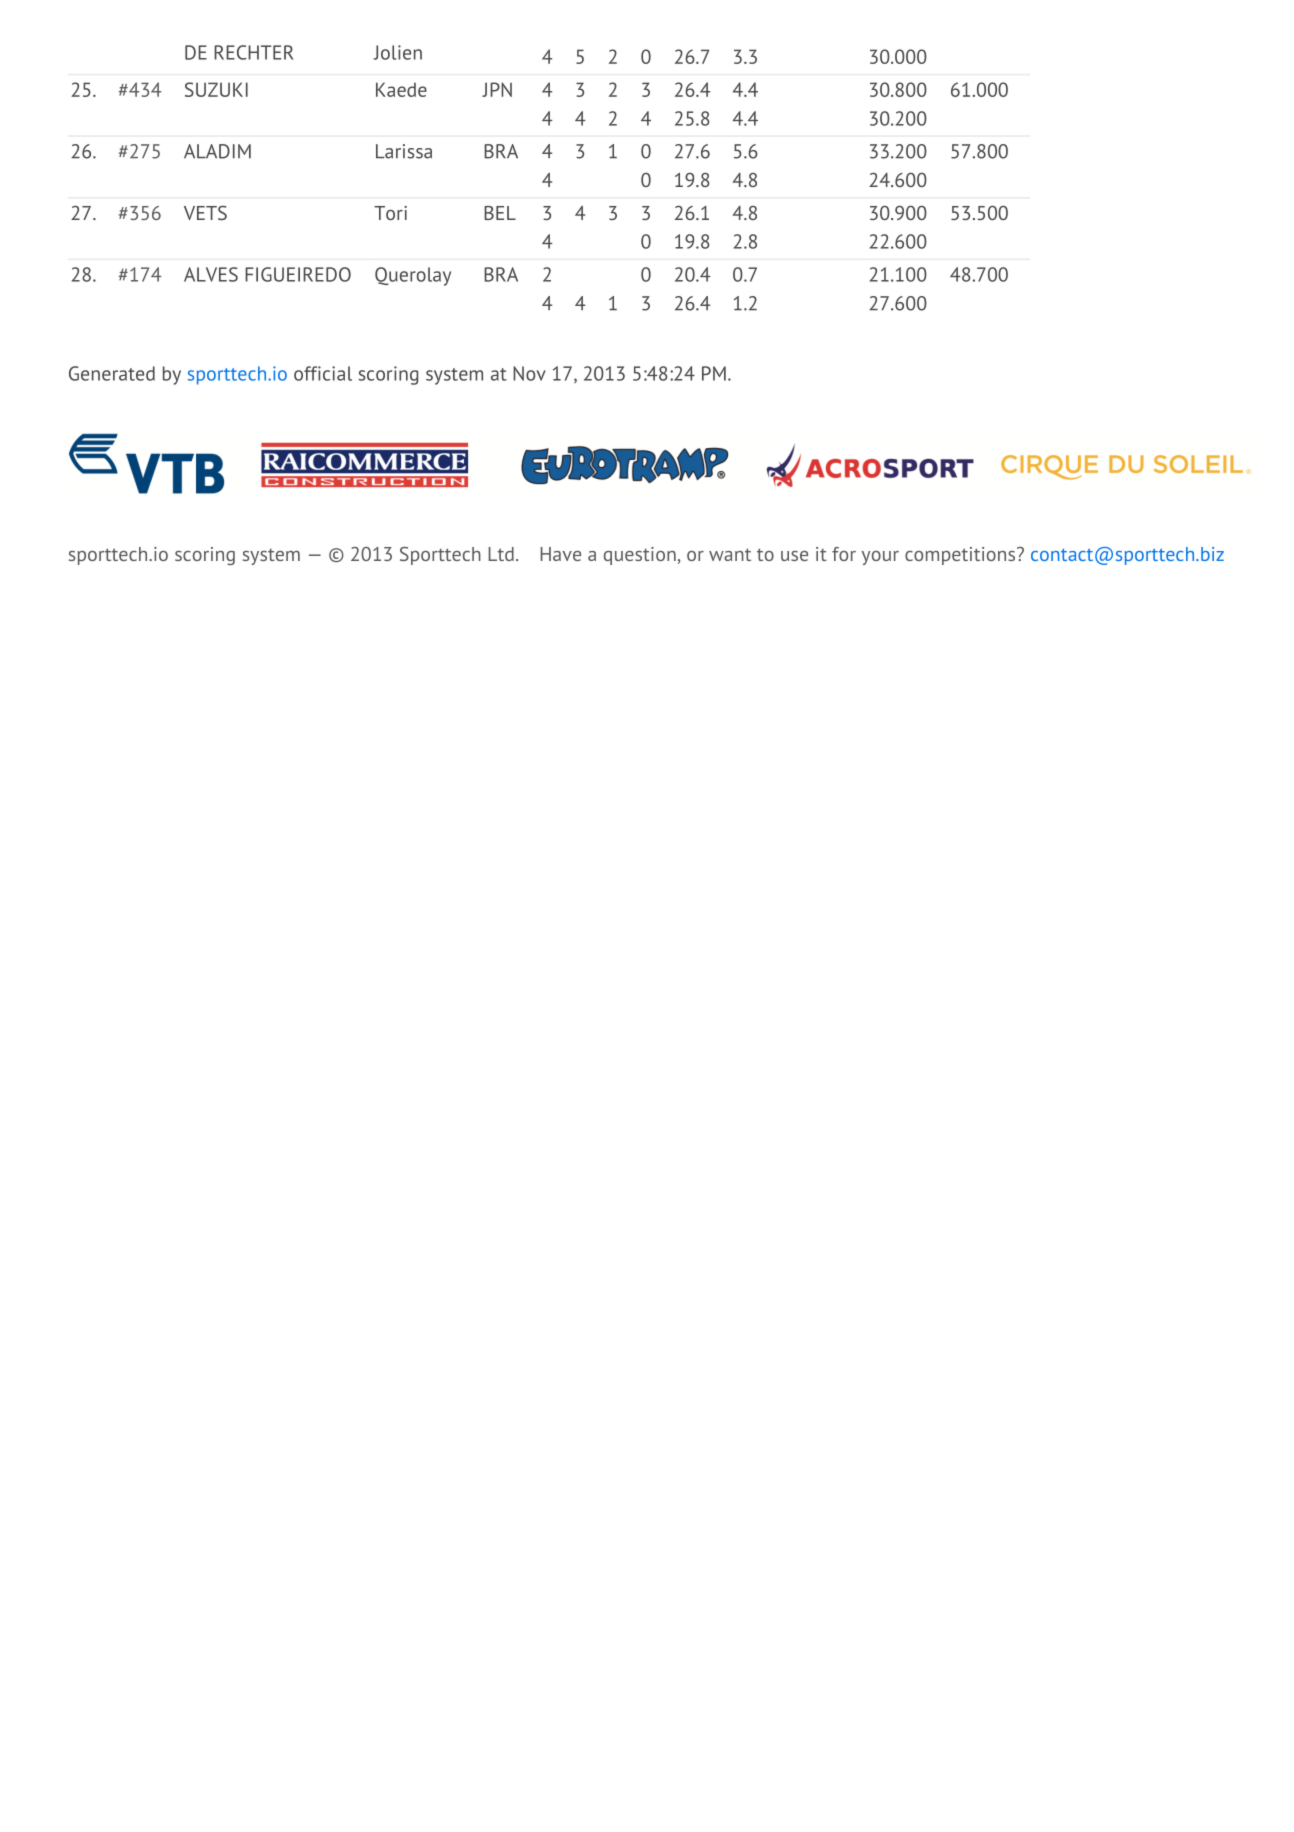 The width and height of the screenshot is (1294, 1832). Describe the element at coordinates (205, 213) in the screenshot. I see `VETS` at that location.
